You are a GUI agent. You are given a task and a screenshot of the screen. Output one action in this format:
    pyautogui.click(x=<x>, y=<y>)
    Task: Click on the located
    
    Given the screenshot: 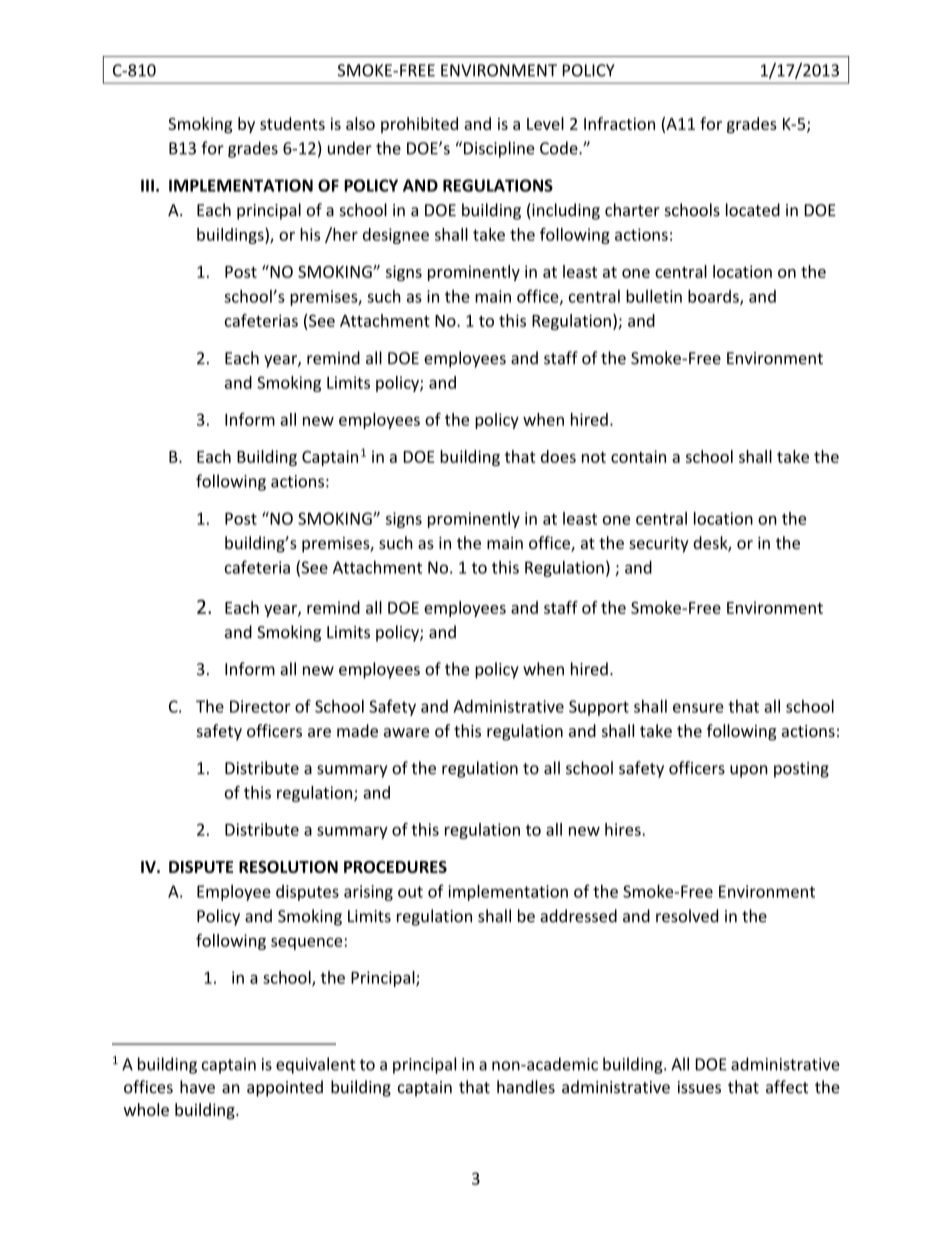 What is the action you would take?
    pyautogui.click(x=753, y=210)
